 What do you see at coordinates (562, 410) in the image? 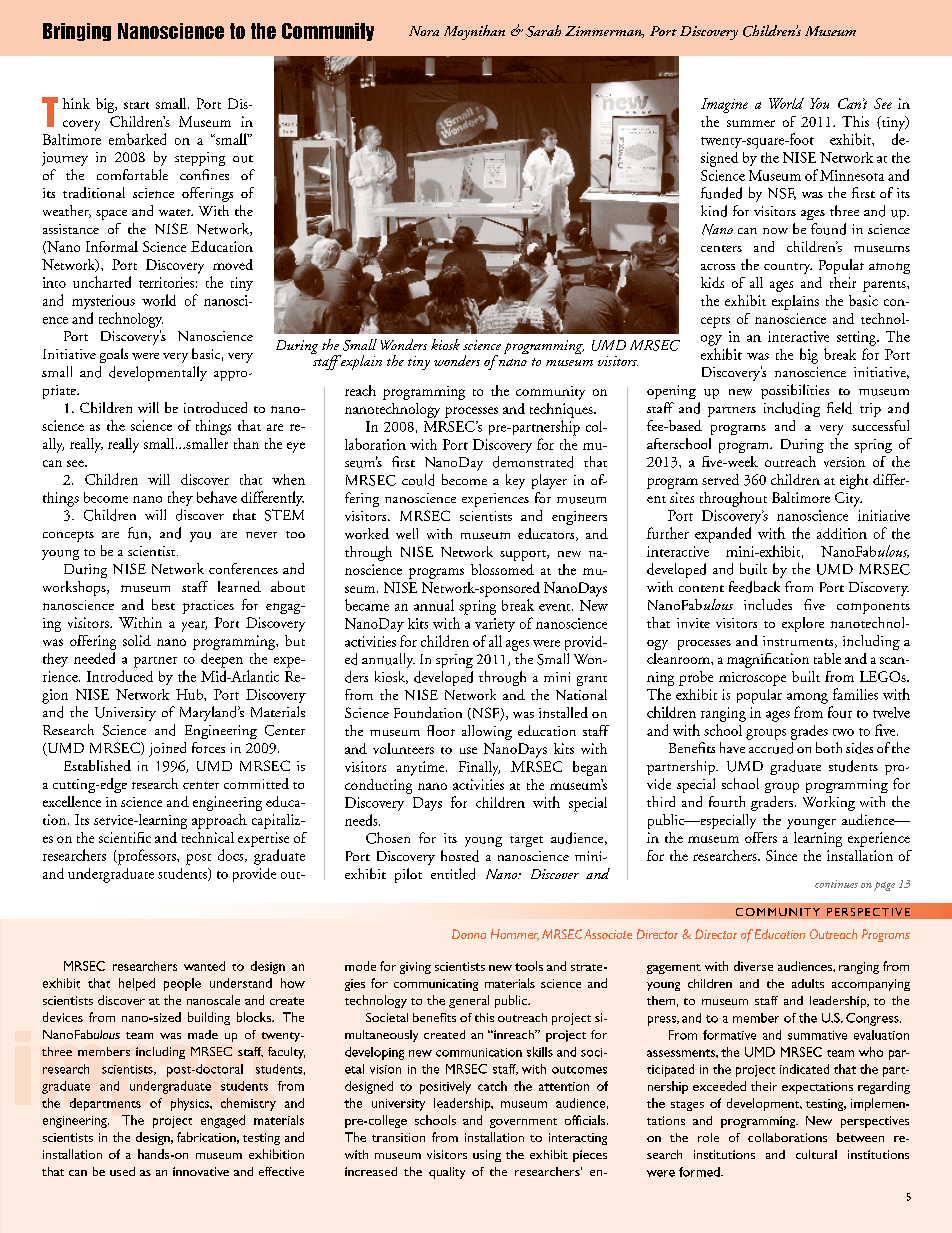
I see `techniques` at bounding box center [562, 410].
